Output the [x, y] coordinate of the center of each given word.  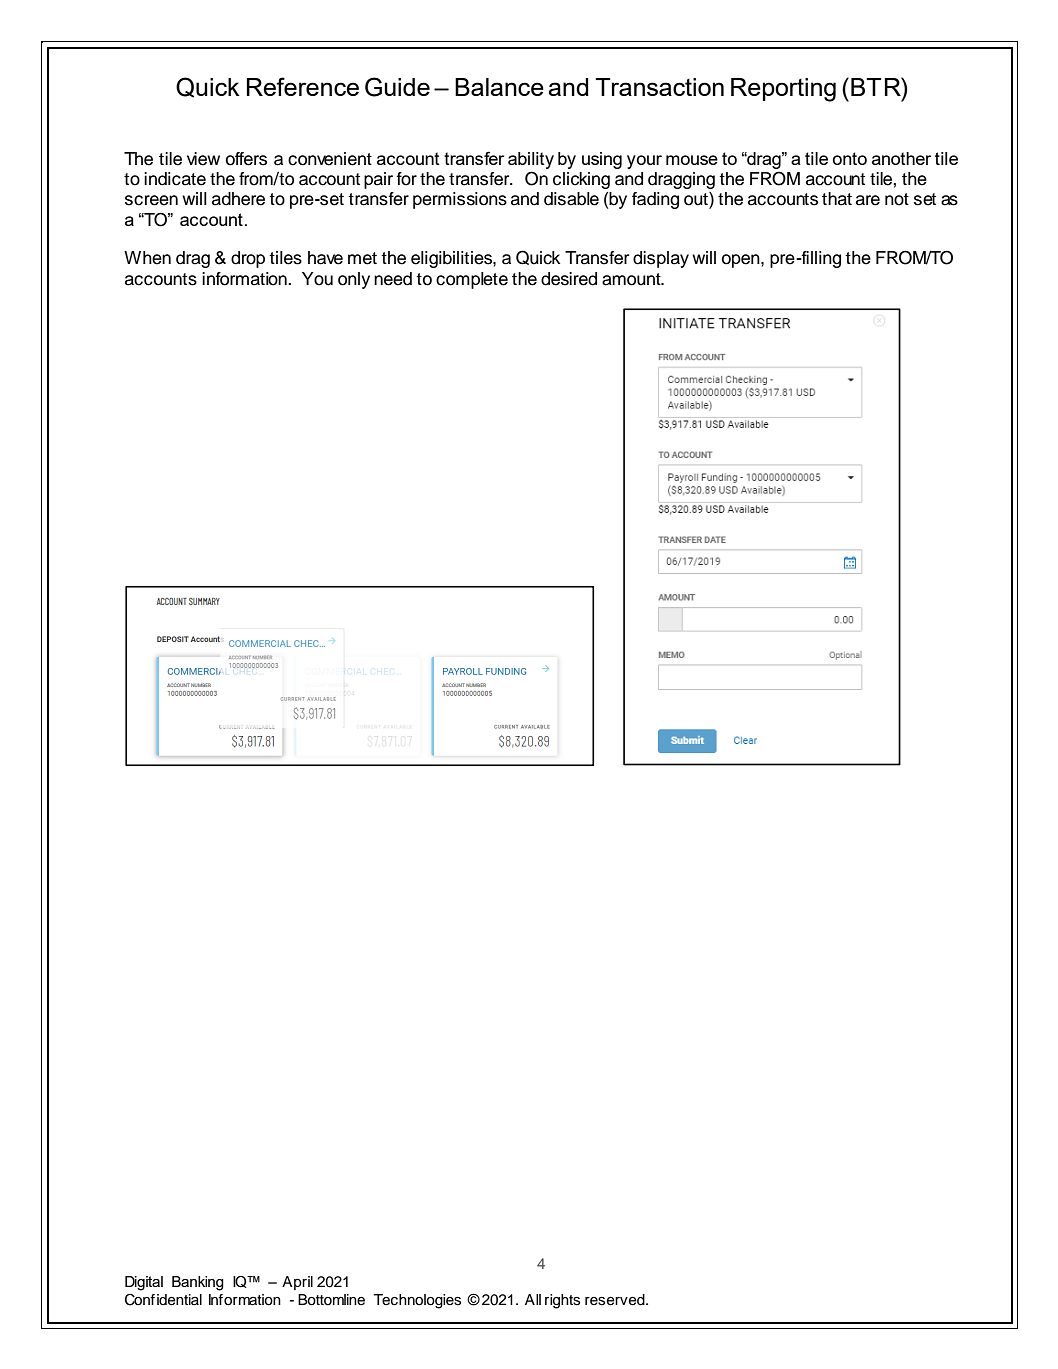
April [297, 1283]
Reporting [783, 90]
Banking [198, 1283]
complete [472, 280]
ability [531, 160]
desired [569, 279]
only [354, 280]
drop [248, 259]
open [742, 261]
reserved [616, 1300]
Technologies [417, 1301]
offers [246, 159]
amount [632, 279]
